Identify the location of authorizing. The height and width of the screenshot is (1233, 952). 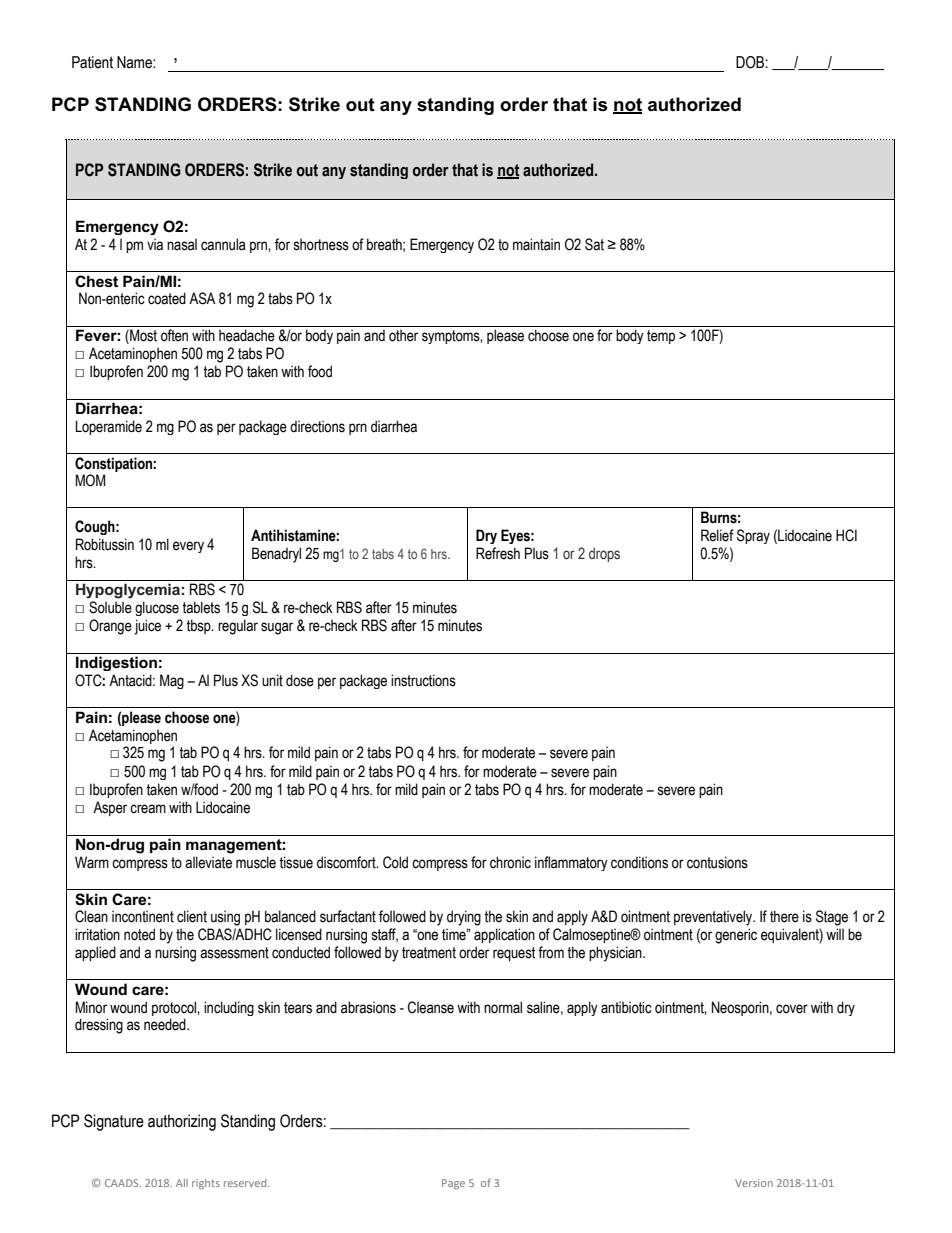
(182, 1122).
